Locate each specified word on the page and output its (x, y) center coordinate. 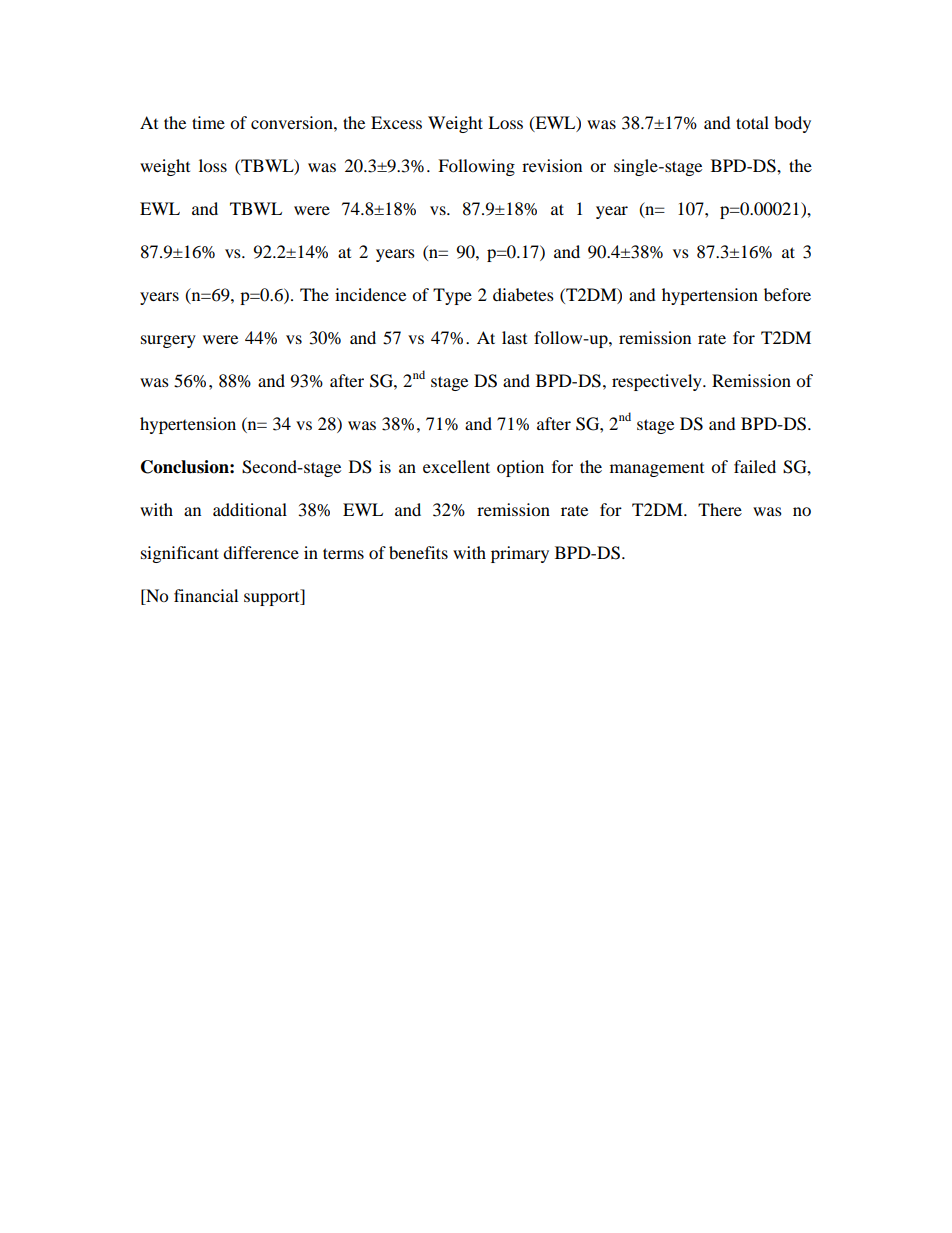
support (273, 597)
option (520, 468)
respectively (658, 382)
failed (755, 466)
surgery (168, 341)
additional (250, 509)
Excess (396, 122)
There (720, 509)
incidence (370, 294)
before (787, 294)
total (752, 122)
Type (452, 296)
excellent (456, 466)
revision (552, 165)
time (208, 122)
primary (520, 554)
